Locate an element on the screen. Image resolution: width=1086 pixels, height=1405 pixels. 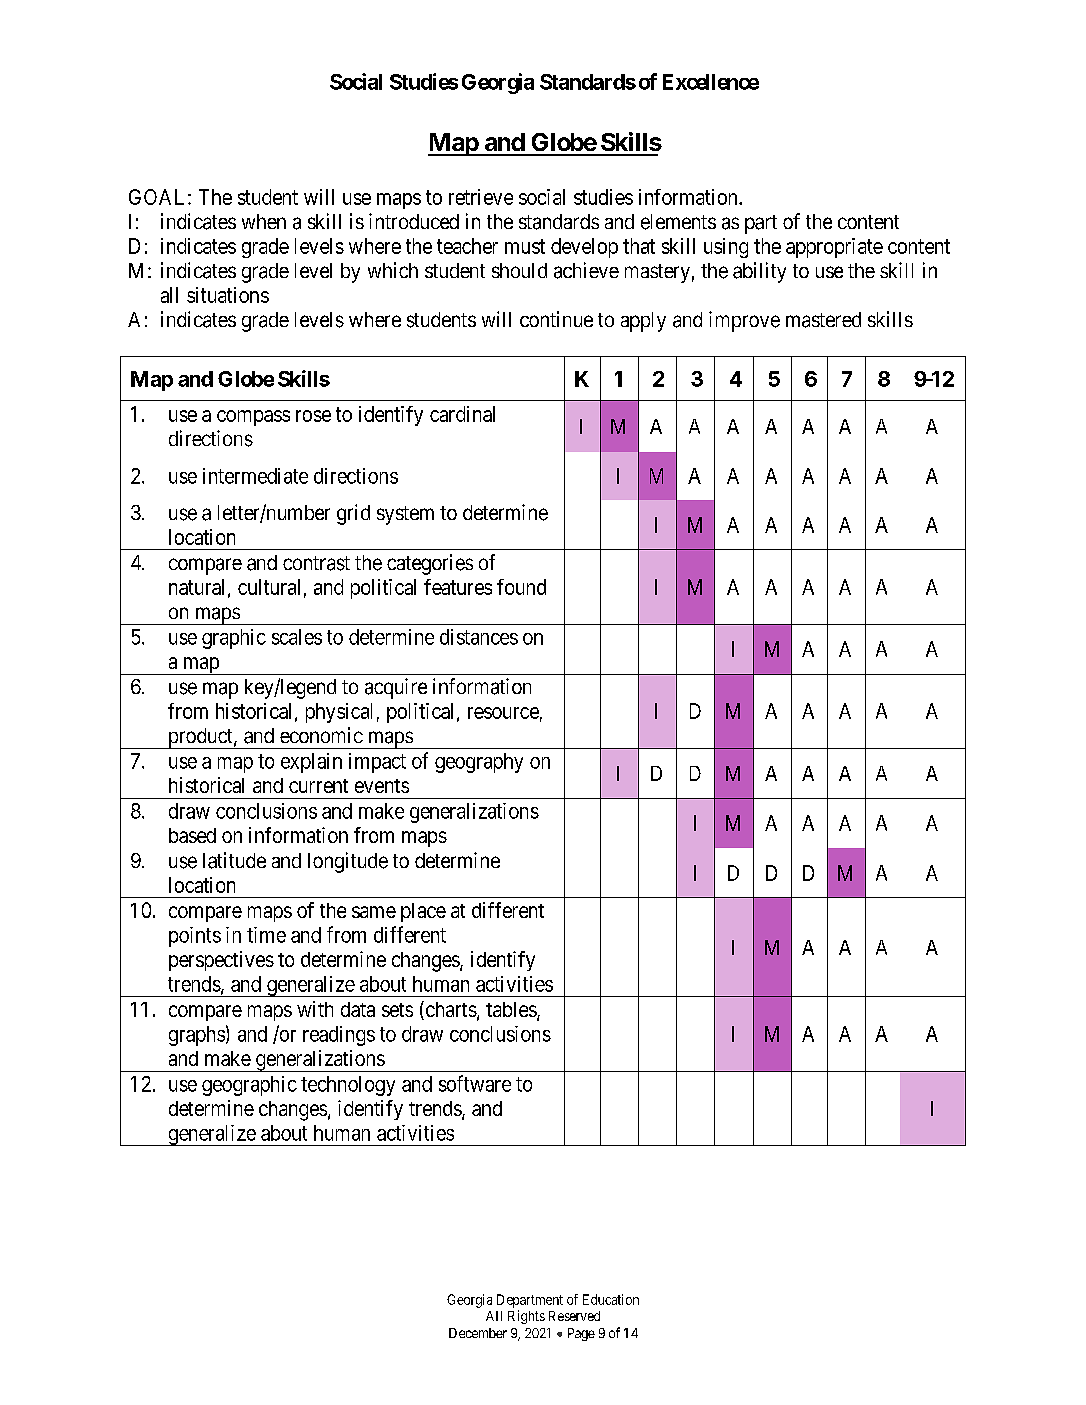
explain is located at coordinates (311, 763).
